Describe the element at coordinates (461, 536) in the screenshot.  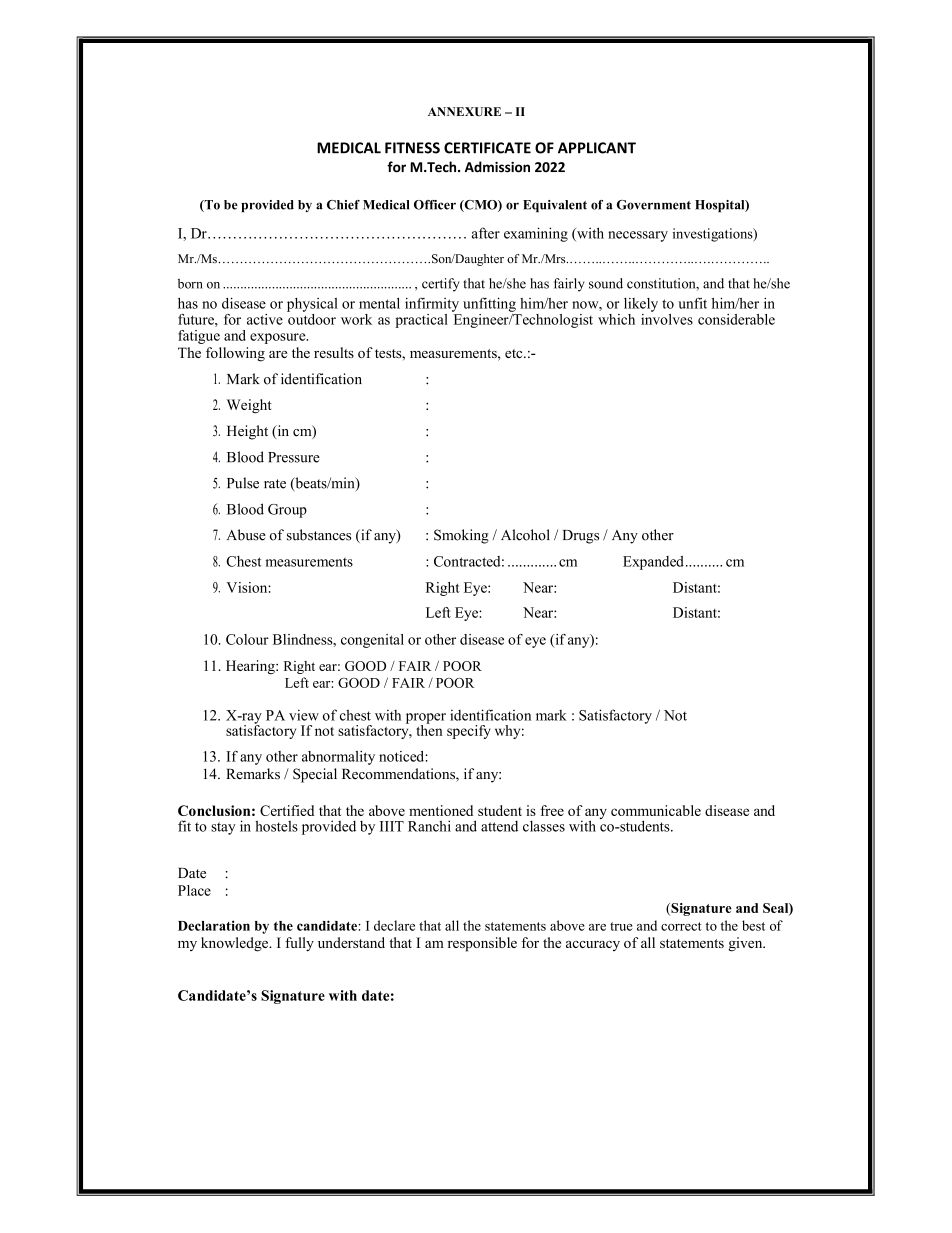
I see `Smoking` at that location.
